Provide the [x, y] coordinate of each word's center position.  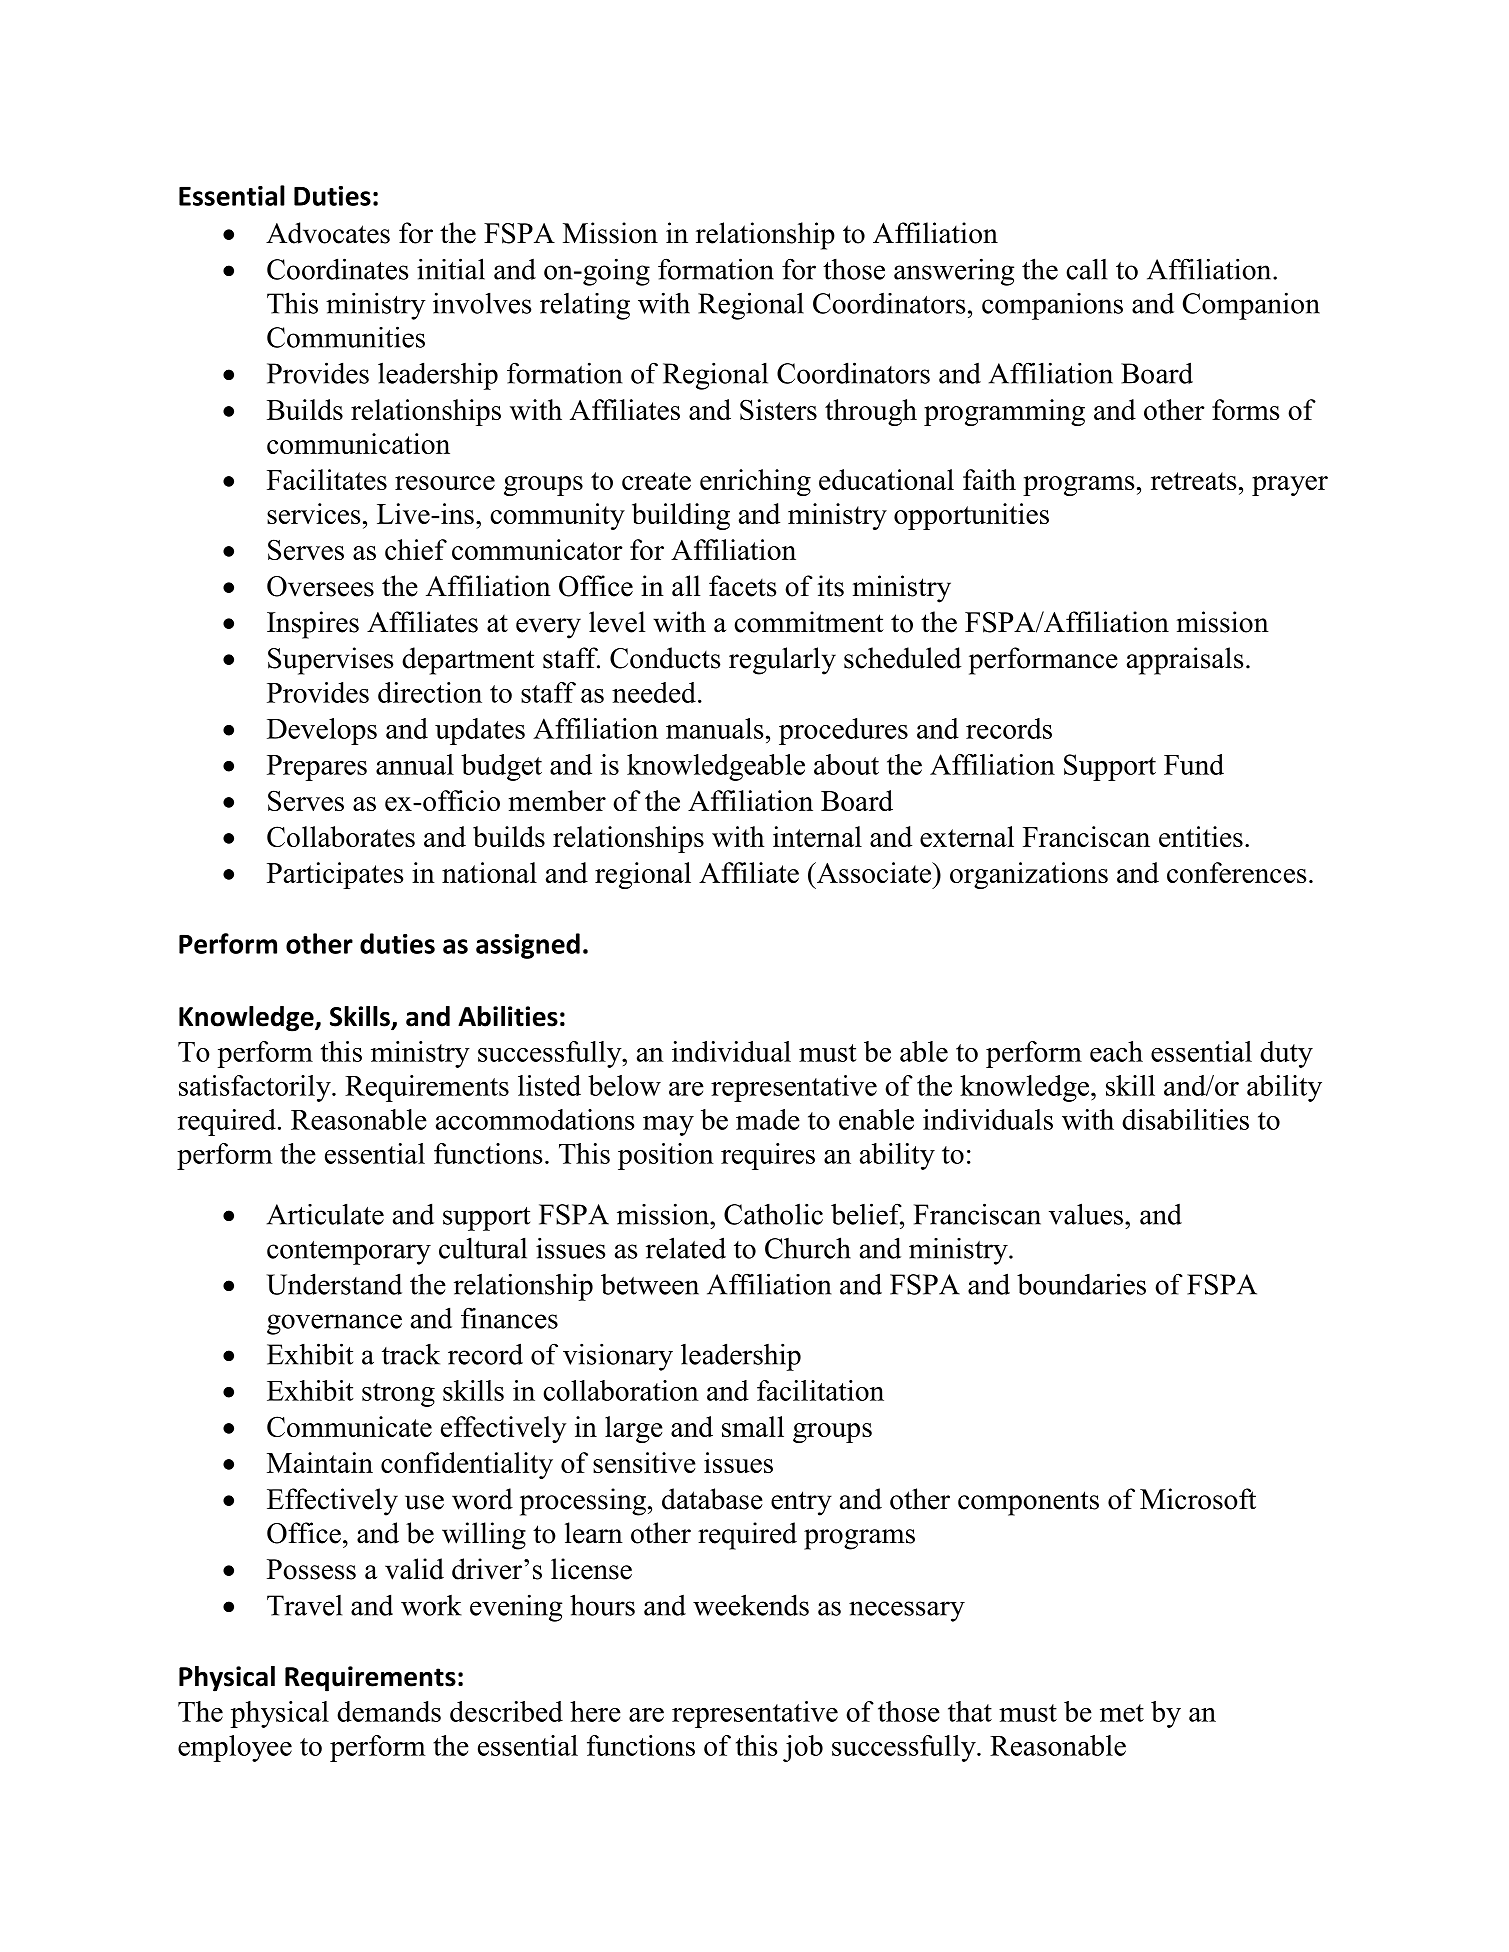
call [1086, 269]
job [803, 1748]
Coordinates [337, 269]
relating [585, 306]
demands [389, 1711]
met [1122, 1713]
